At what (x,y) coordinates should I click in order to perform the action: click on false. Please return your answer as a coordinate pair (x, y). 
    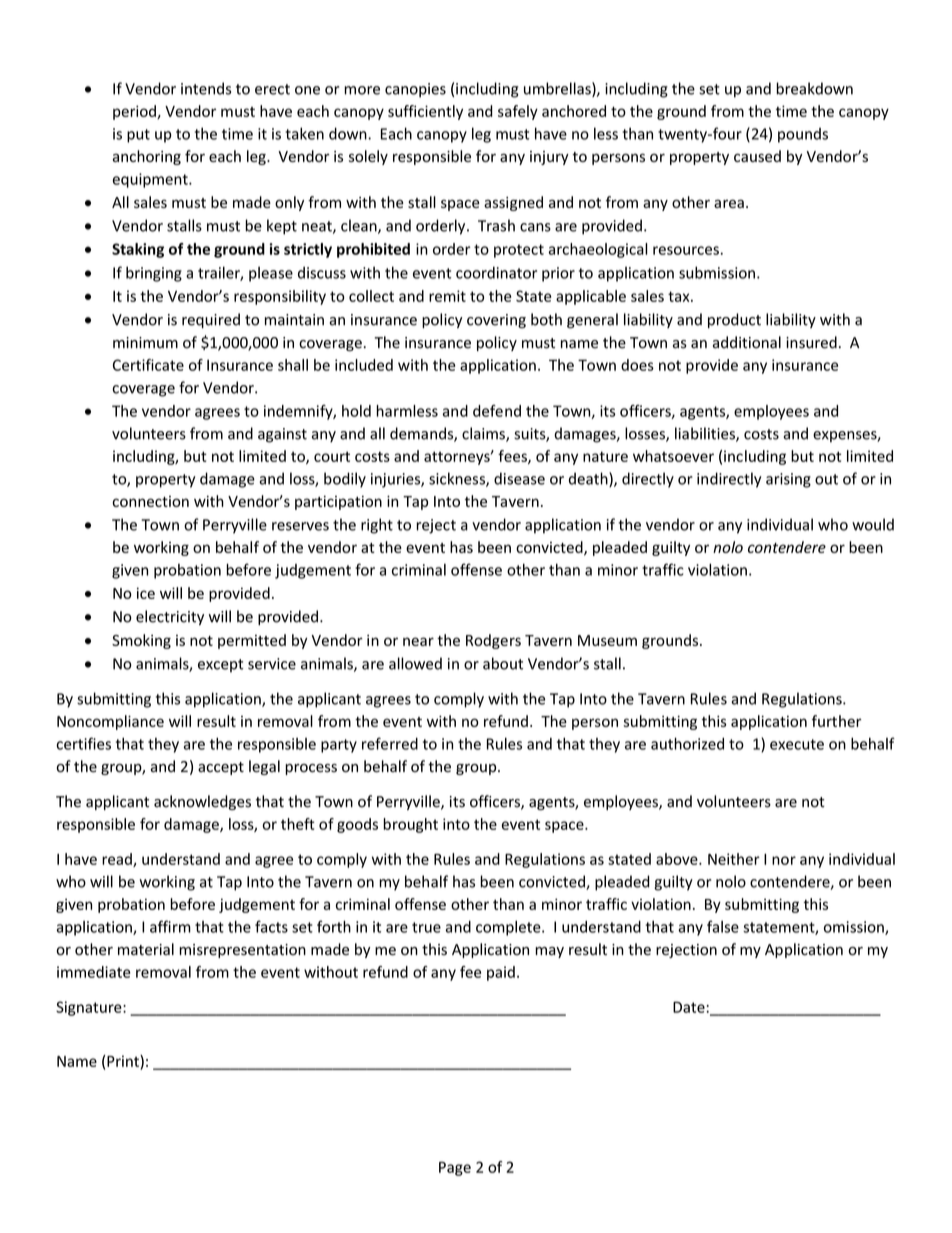
    Looking at the image, I should click on (723, 926).
